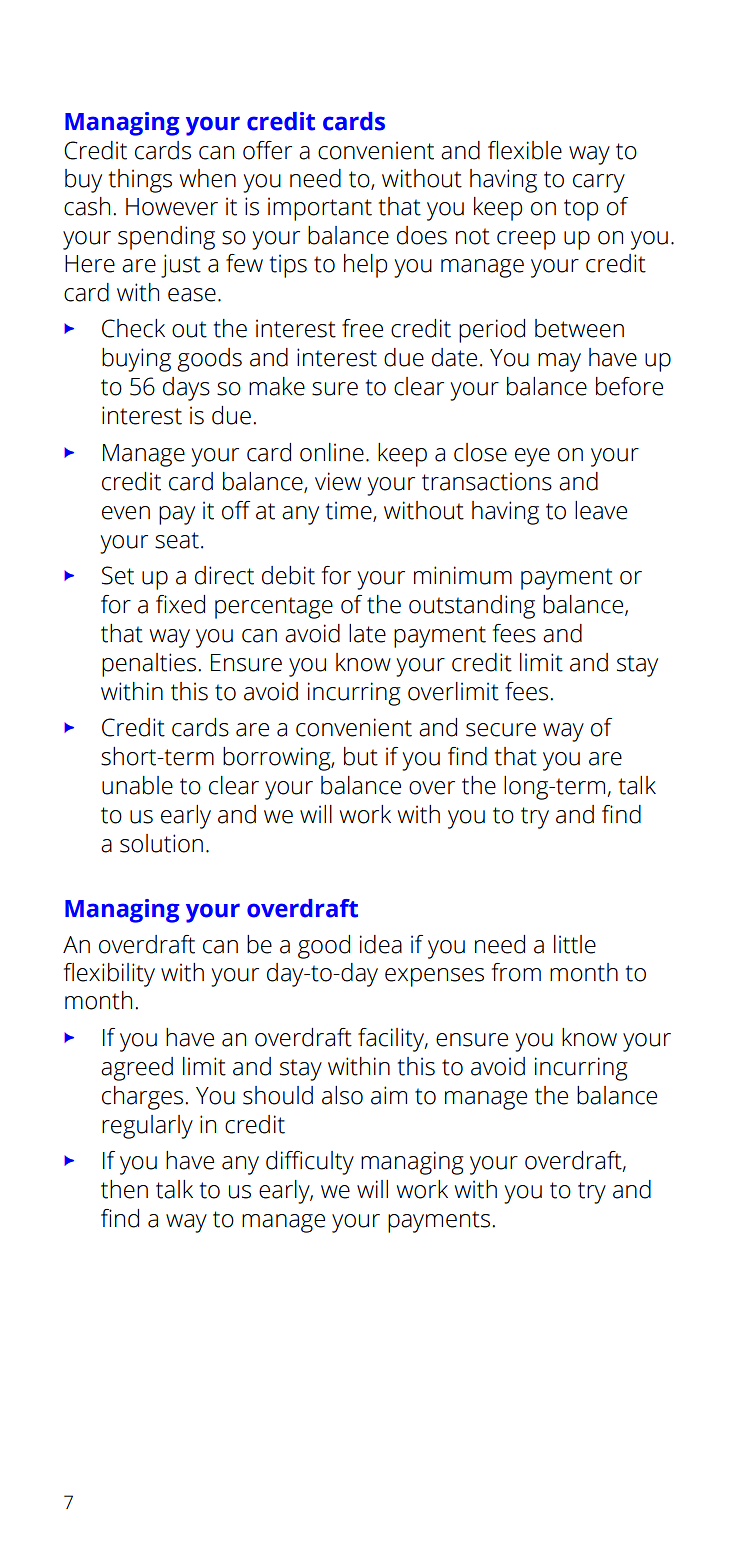 This screenshot has width=739, height=1568. Describe the element at coordinates (559, 362) in the screenshot. I see `may` at that location.
